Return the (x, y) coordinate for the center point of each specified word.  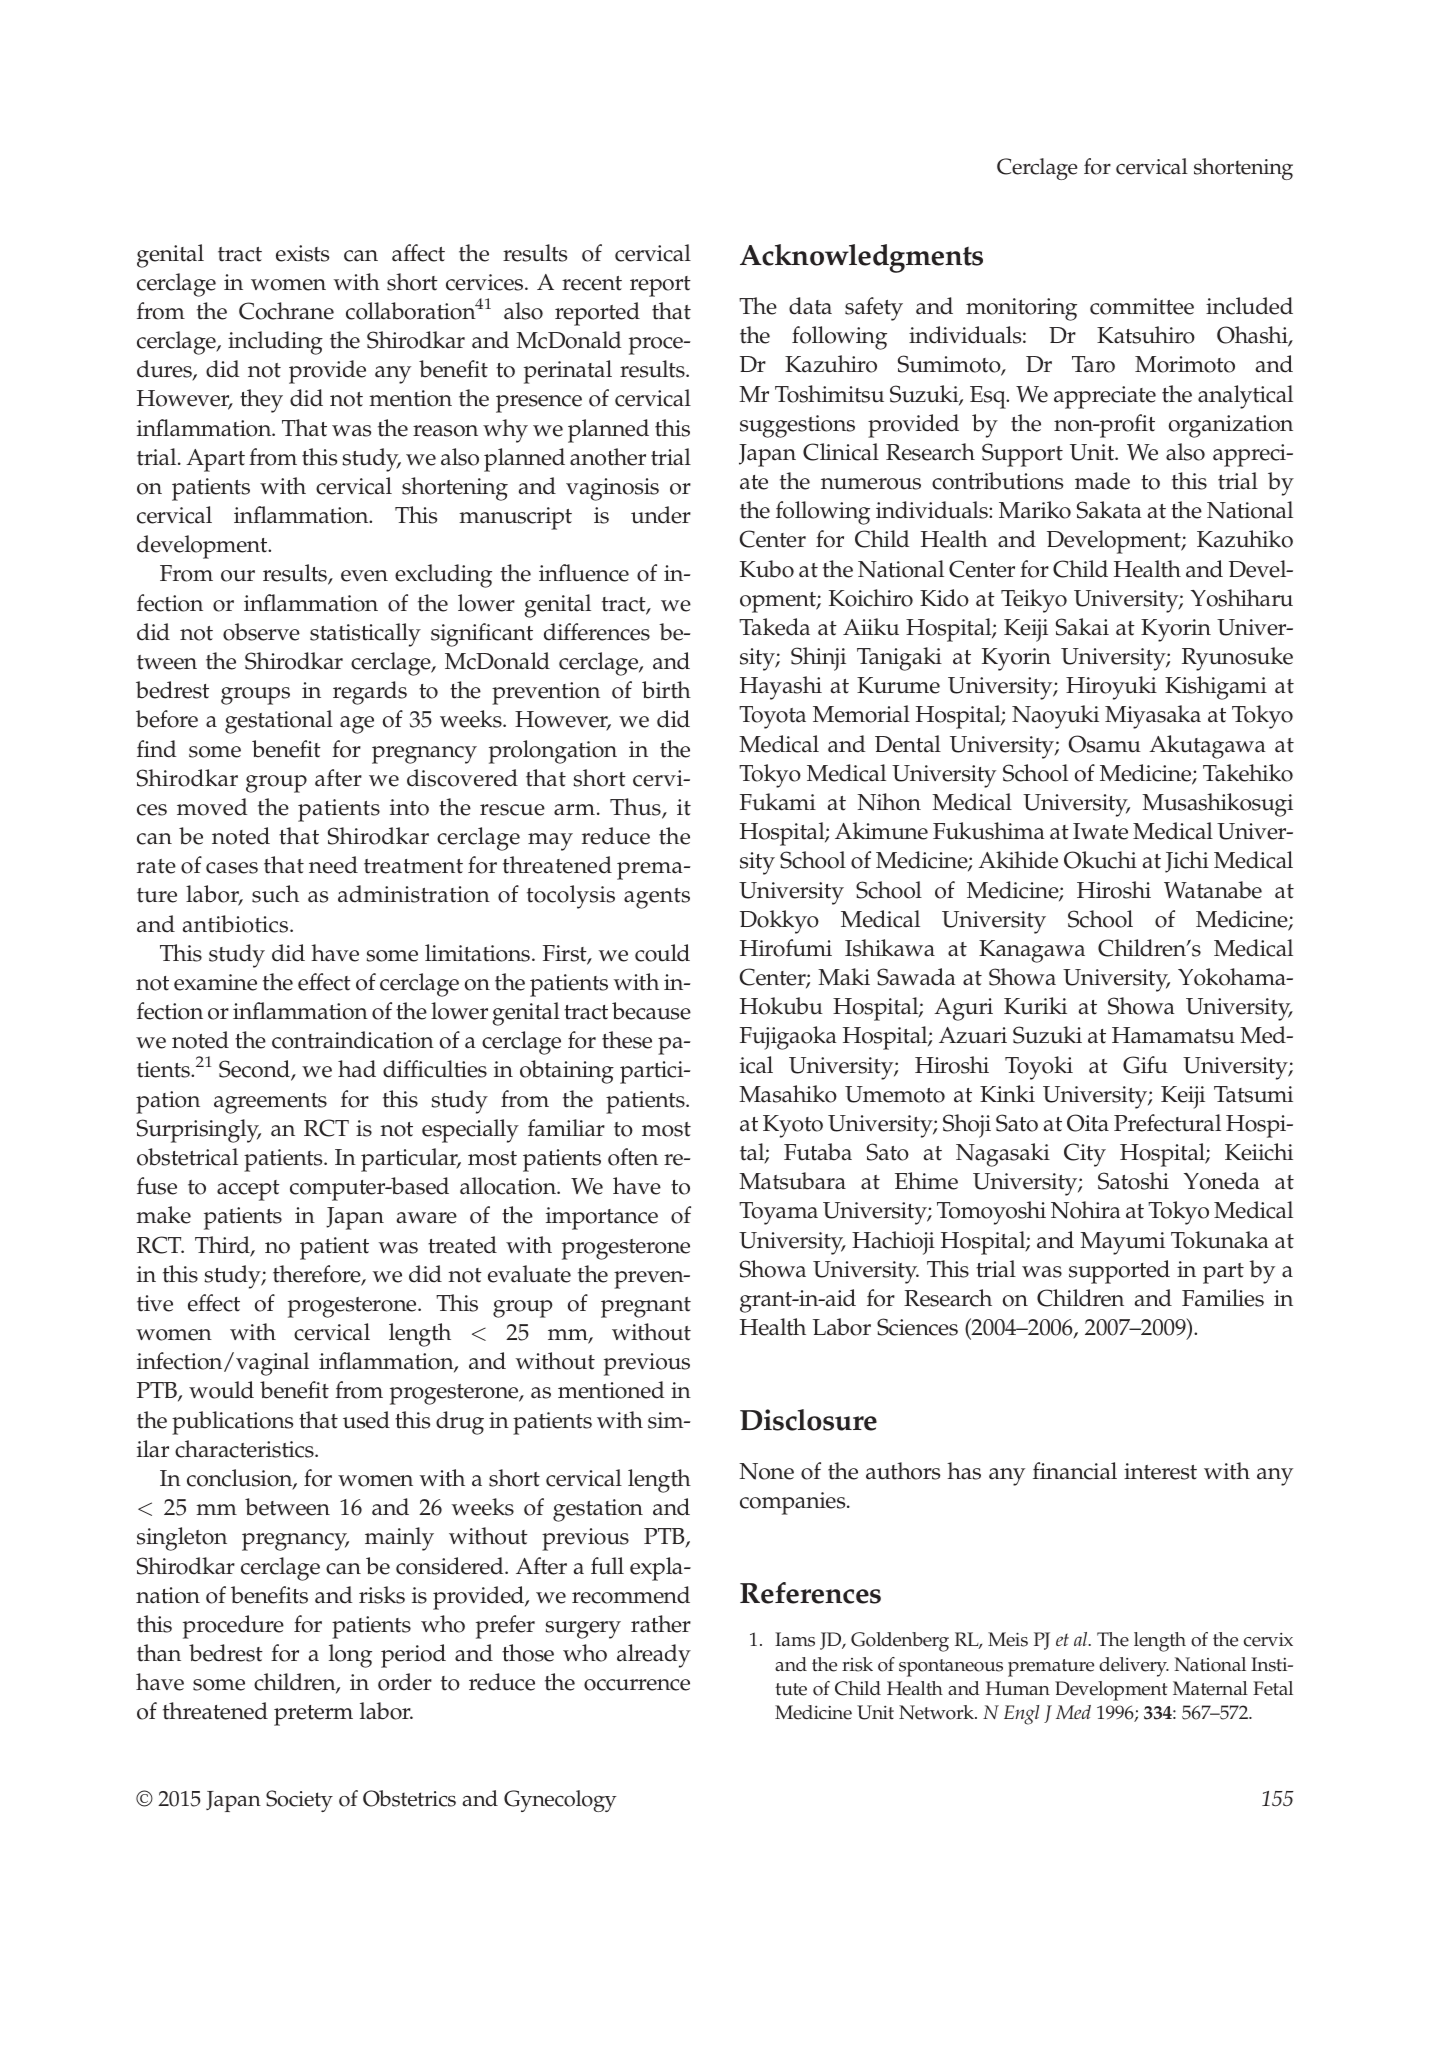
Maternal (1210, 1688)
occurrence (637, 1685)
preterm (313, 1715)
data (810, 306)
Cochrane (286, 311)
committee (1142, 306)
